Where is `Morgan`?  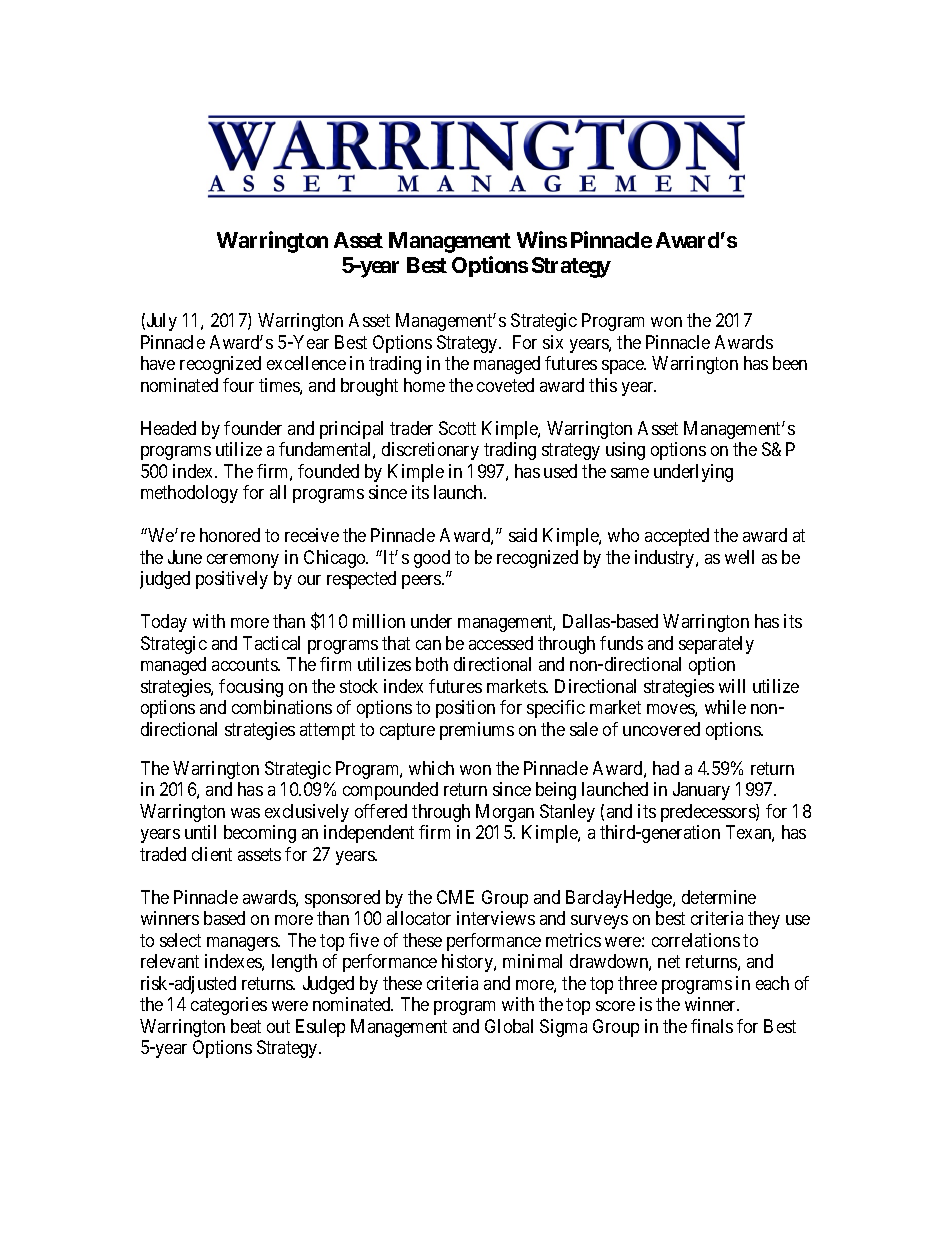
Morgan is located at coordinates (505, 813).
